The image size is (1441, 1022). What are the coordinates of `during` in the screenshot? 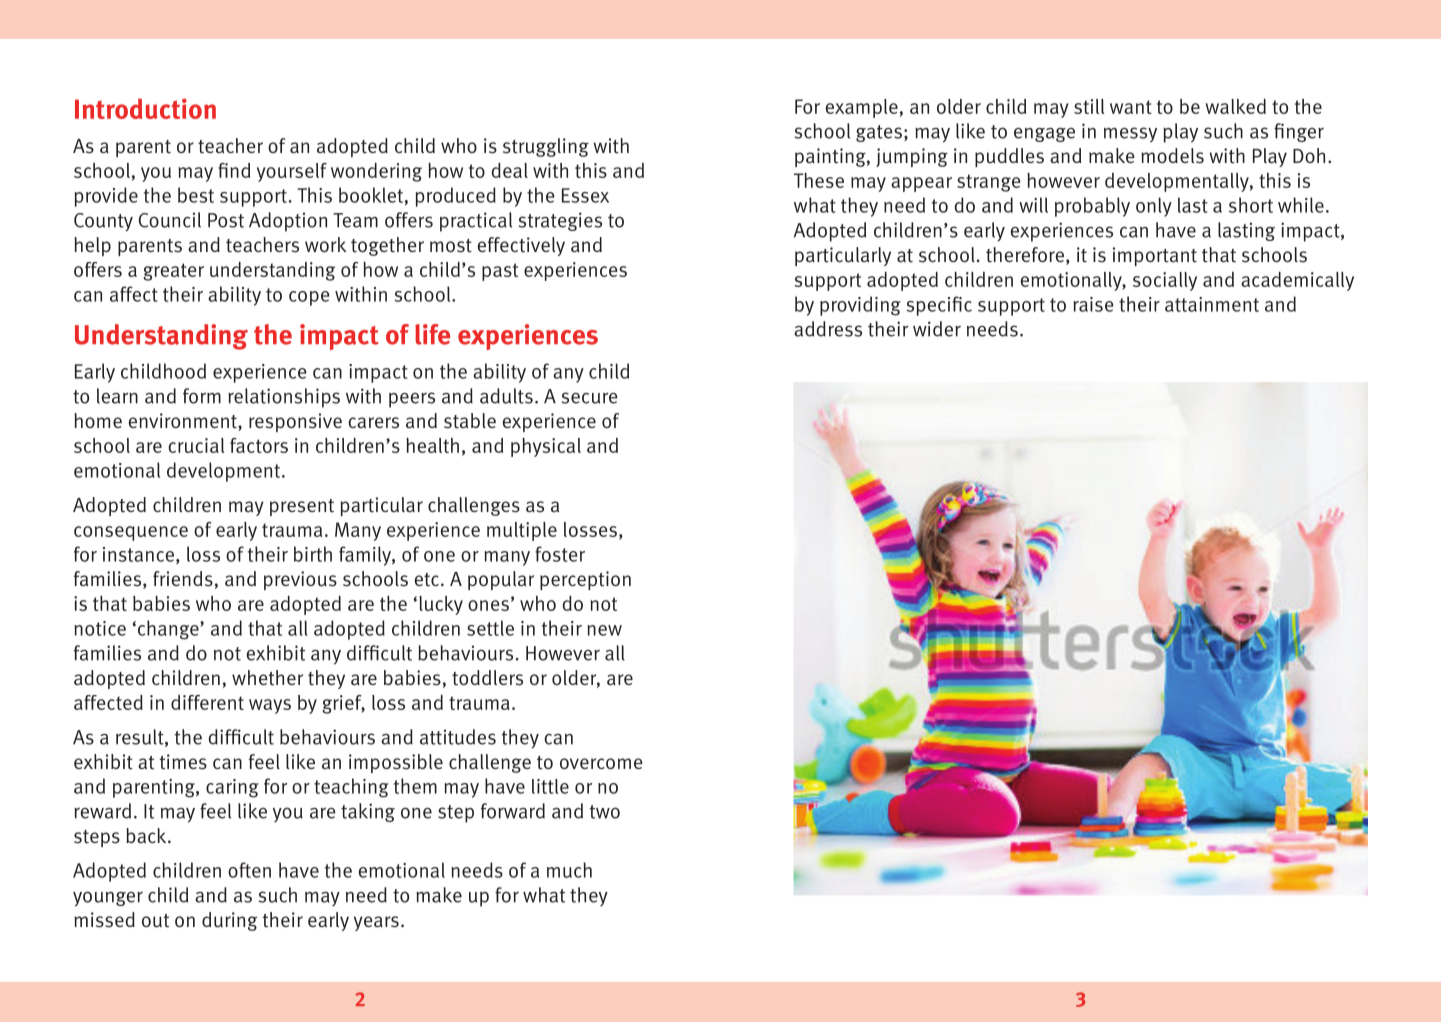 It's located at (229, 921).
